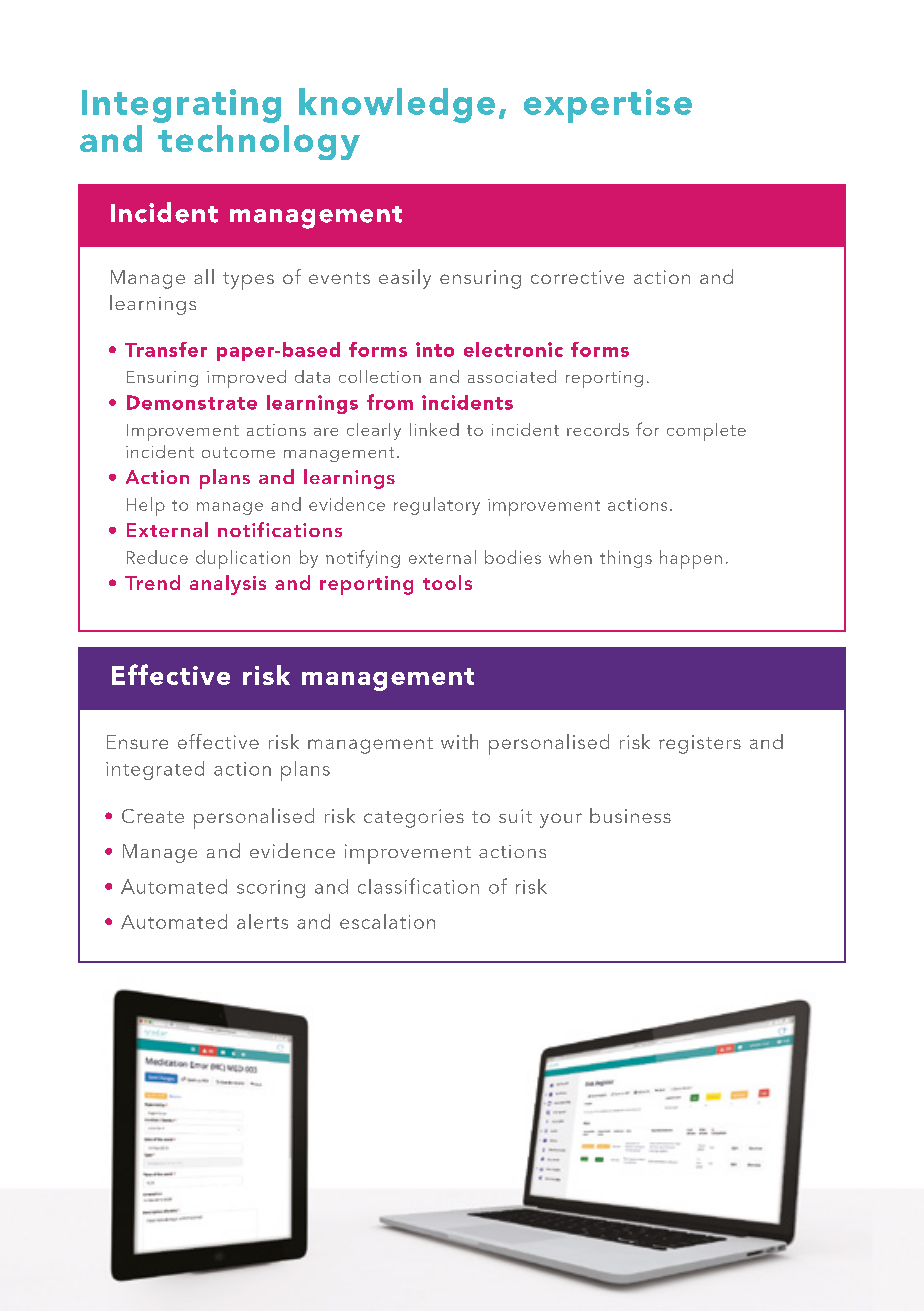 This screenshot has width=924, height=1311. I want to click on Help, so click(146, 506).
